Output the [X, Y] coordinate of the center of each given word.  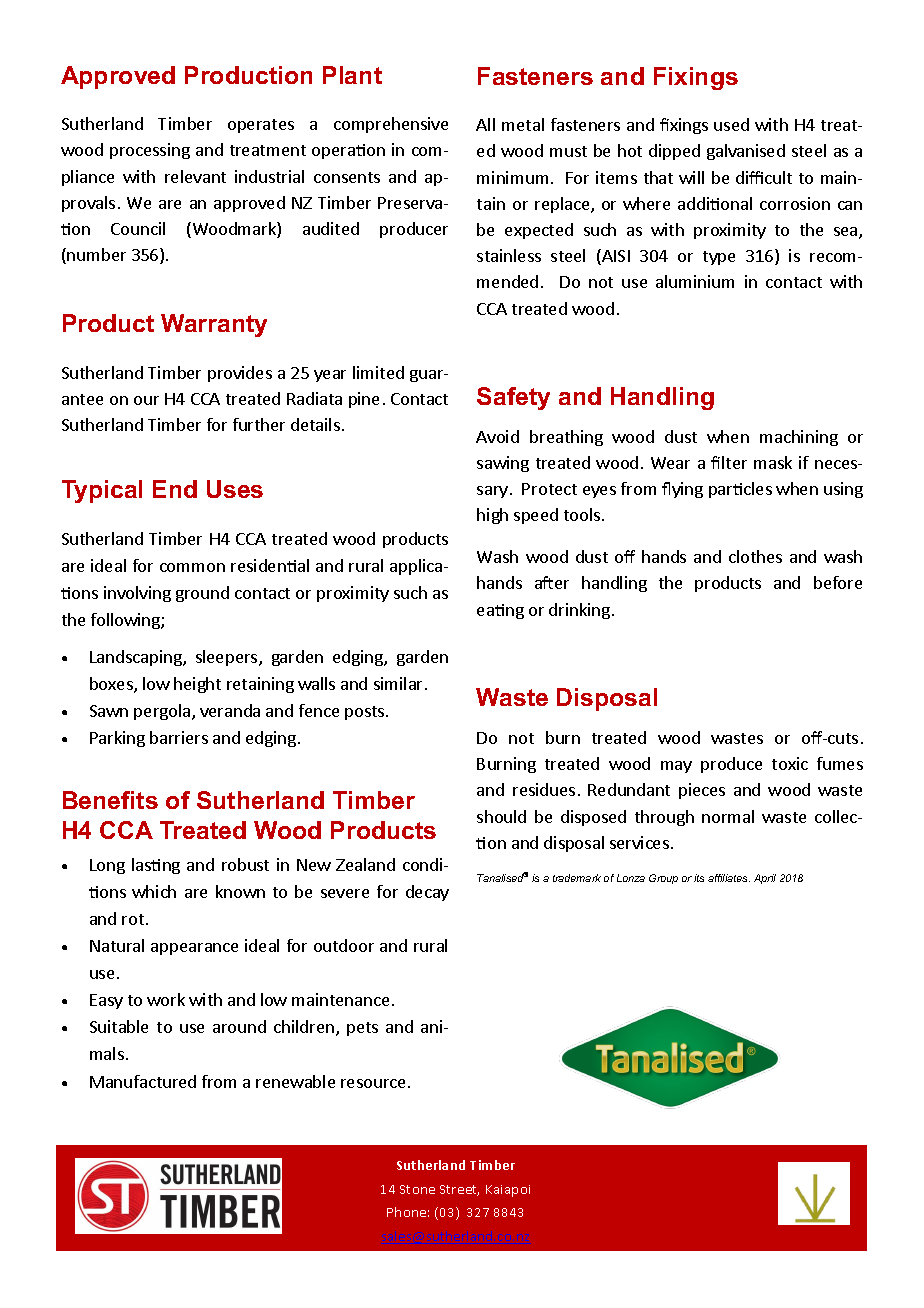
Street [459, 1190]
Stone [417, 1189]
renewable [295, 1081]
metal [523, 124]
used [731, 124]
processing [150, 151]
